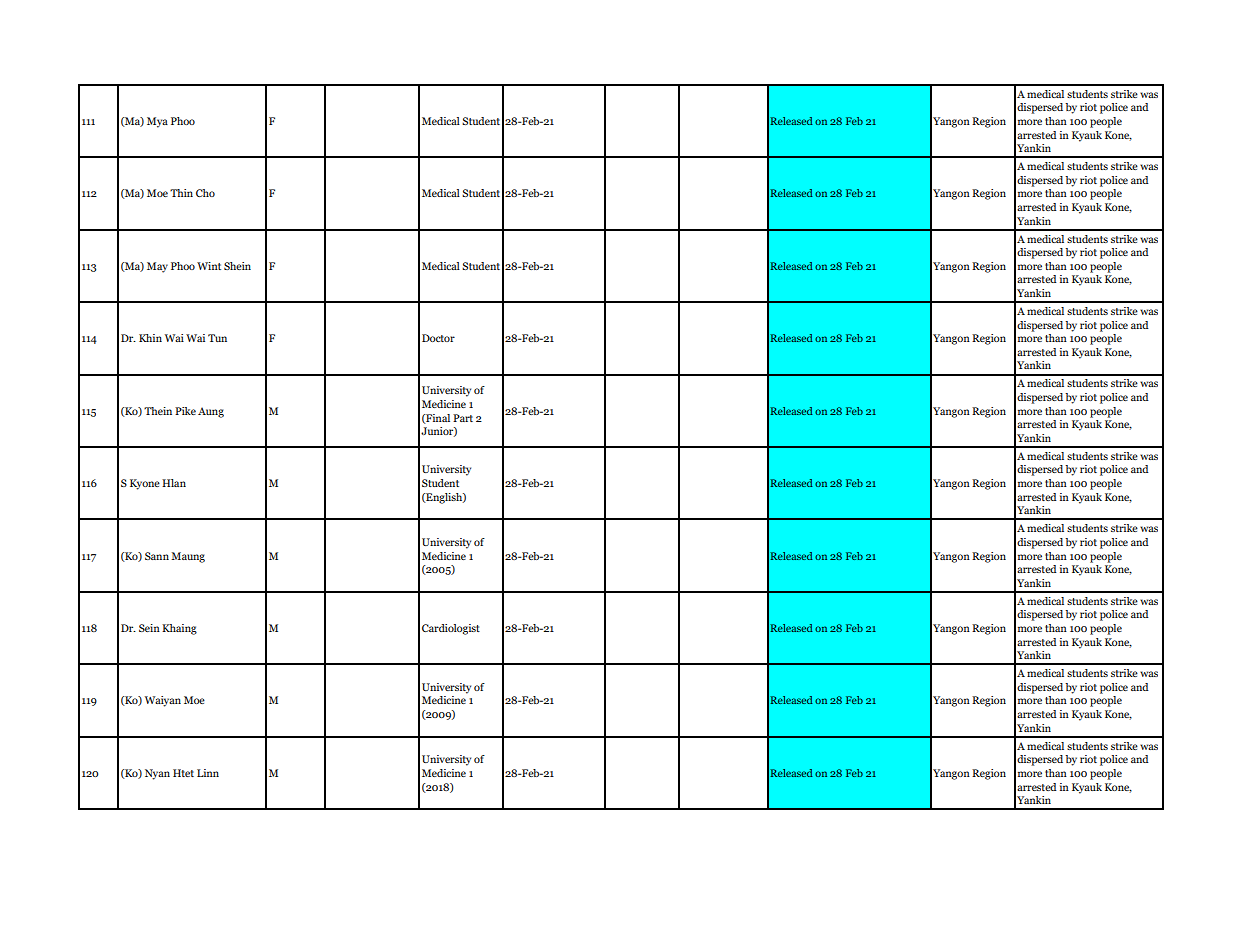 The height and width of the image is (952, 1233). Describe the element at coordinates (438, 338) in the image. I see `Doctor` at that location.
